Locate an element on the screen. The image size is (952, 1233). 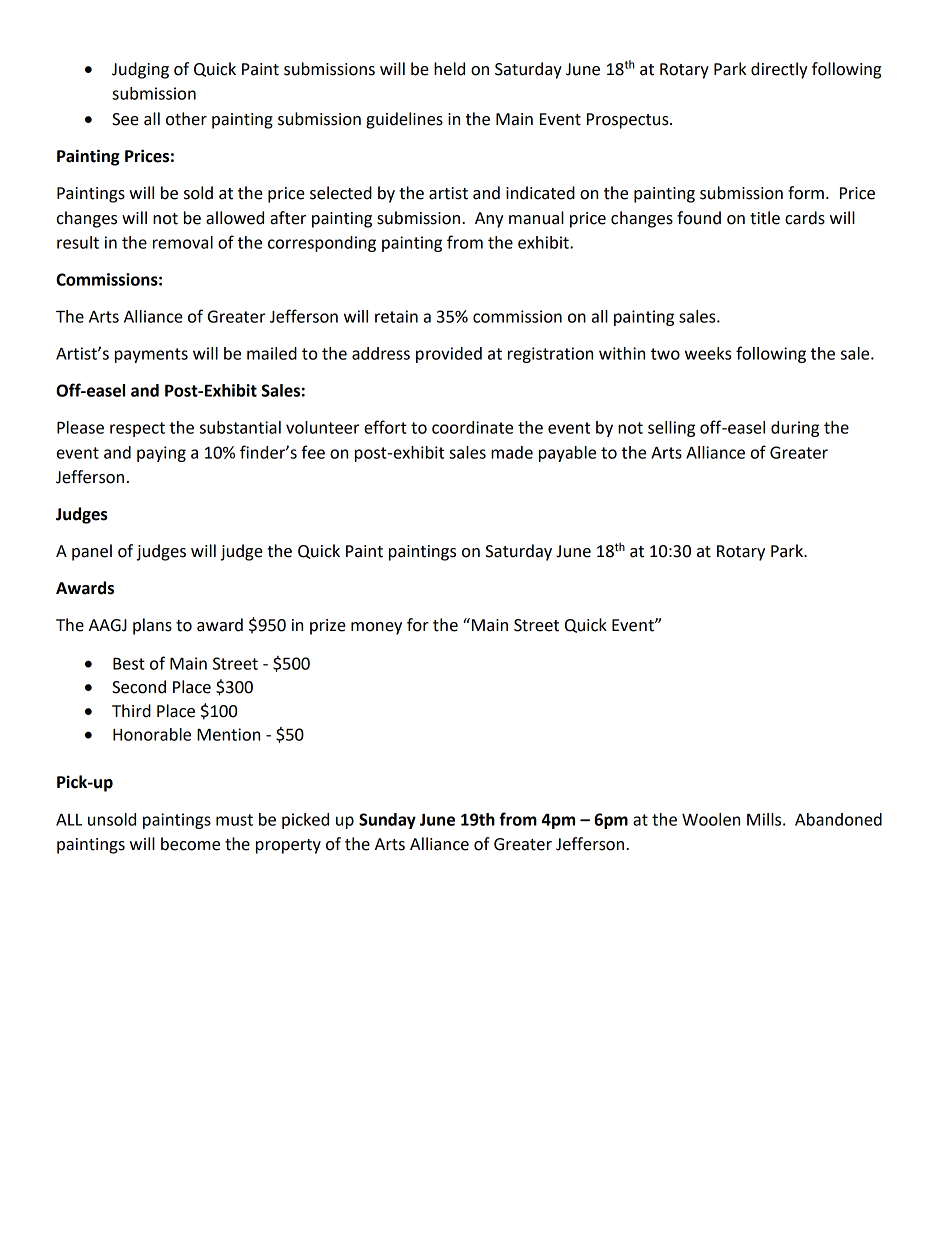
held is located at coordinates (449, 69).
